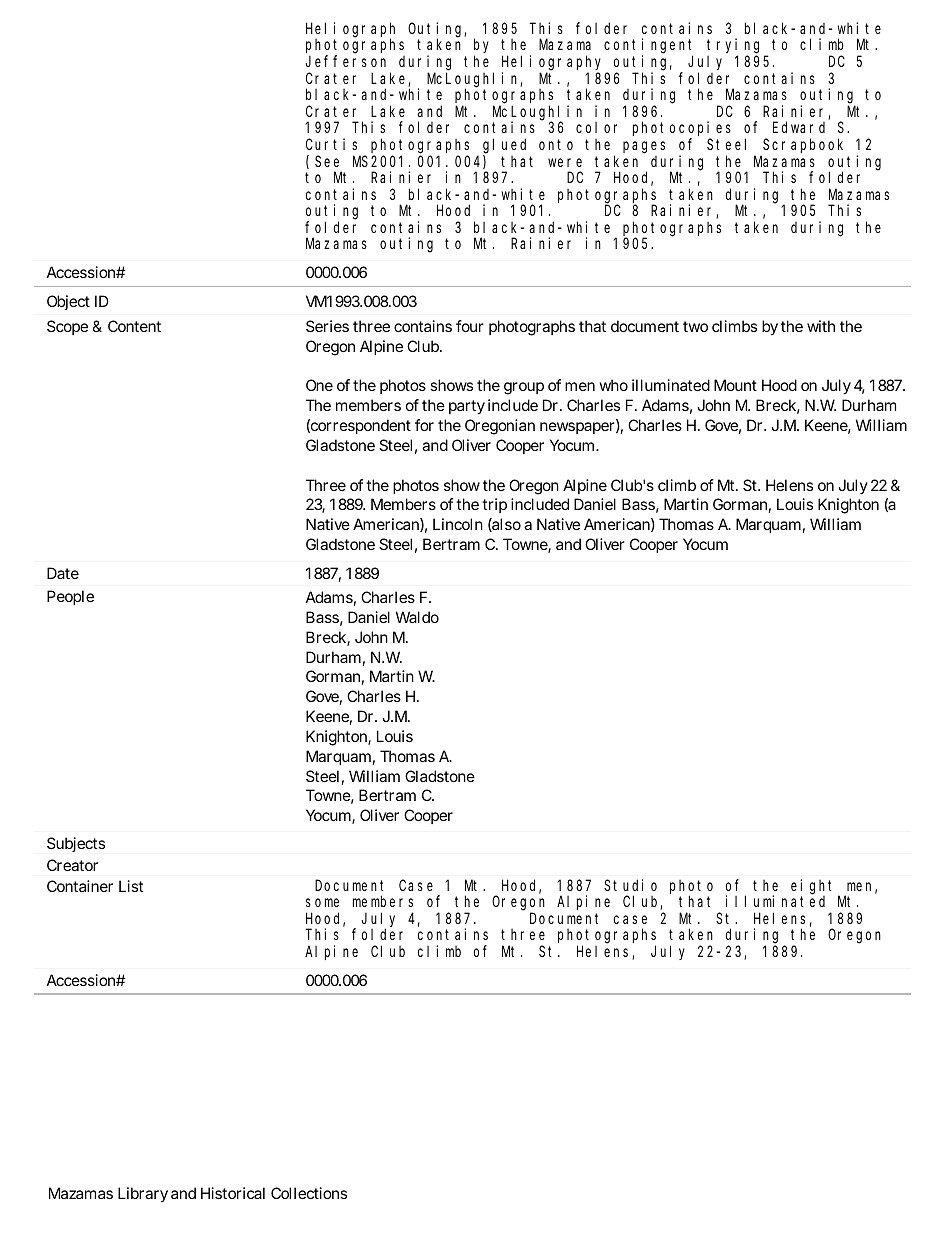  What do you see at coordinates (736, 47) in the page?
I see `trying` at bounding box center [736, 47].
